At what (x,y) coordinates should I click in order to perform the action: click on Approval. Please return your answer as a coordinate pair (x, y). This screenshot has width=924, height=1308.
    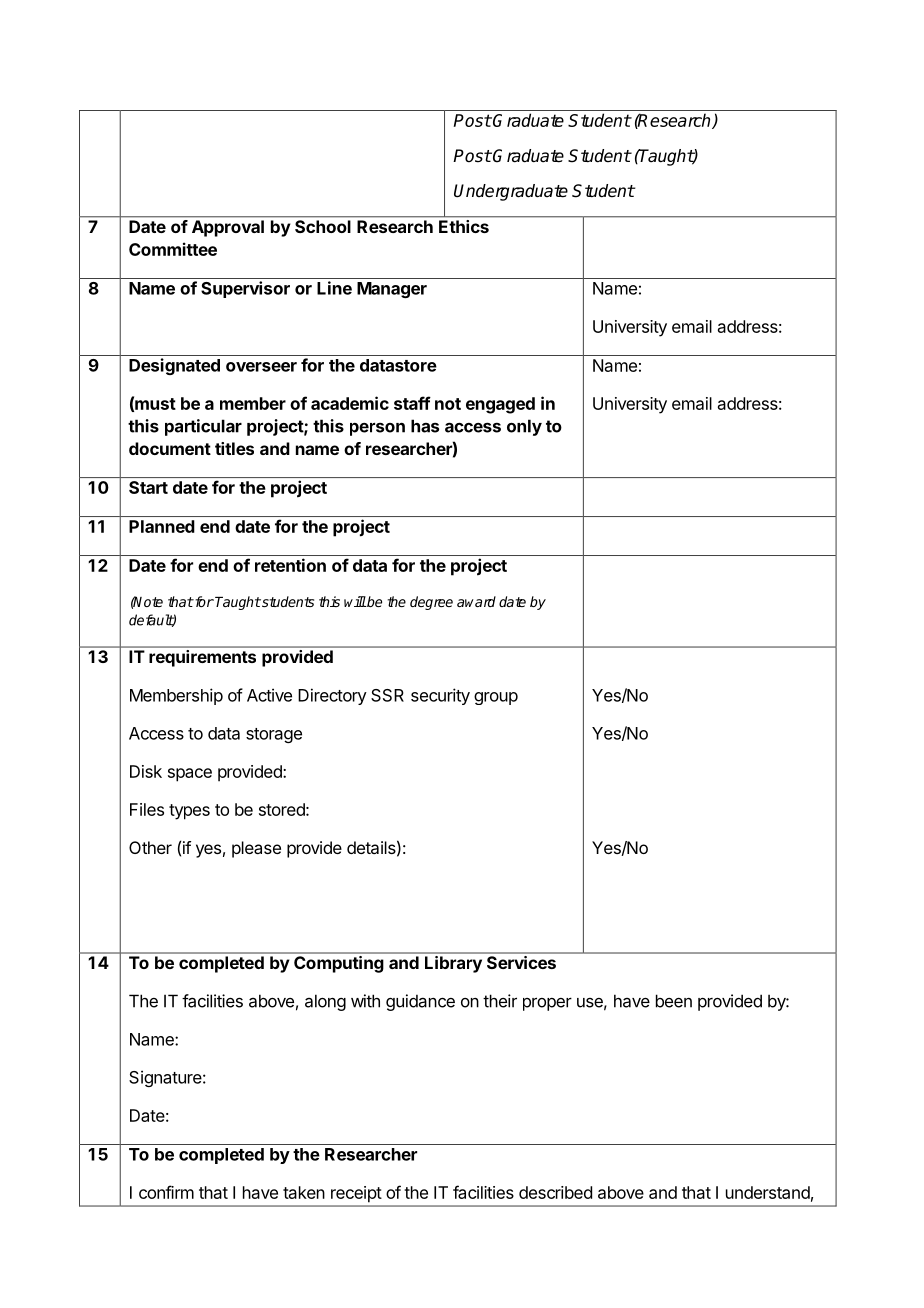
    Looking at the image, I should click on (228, 228).
